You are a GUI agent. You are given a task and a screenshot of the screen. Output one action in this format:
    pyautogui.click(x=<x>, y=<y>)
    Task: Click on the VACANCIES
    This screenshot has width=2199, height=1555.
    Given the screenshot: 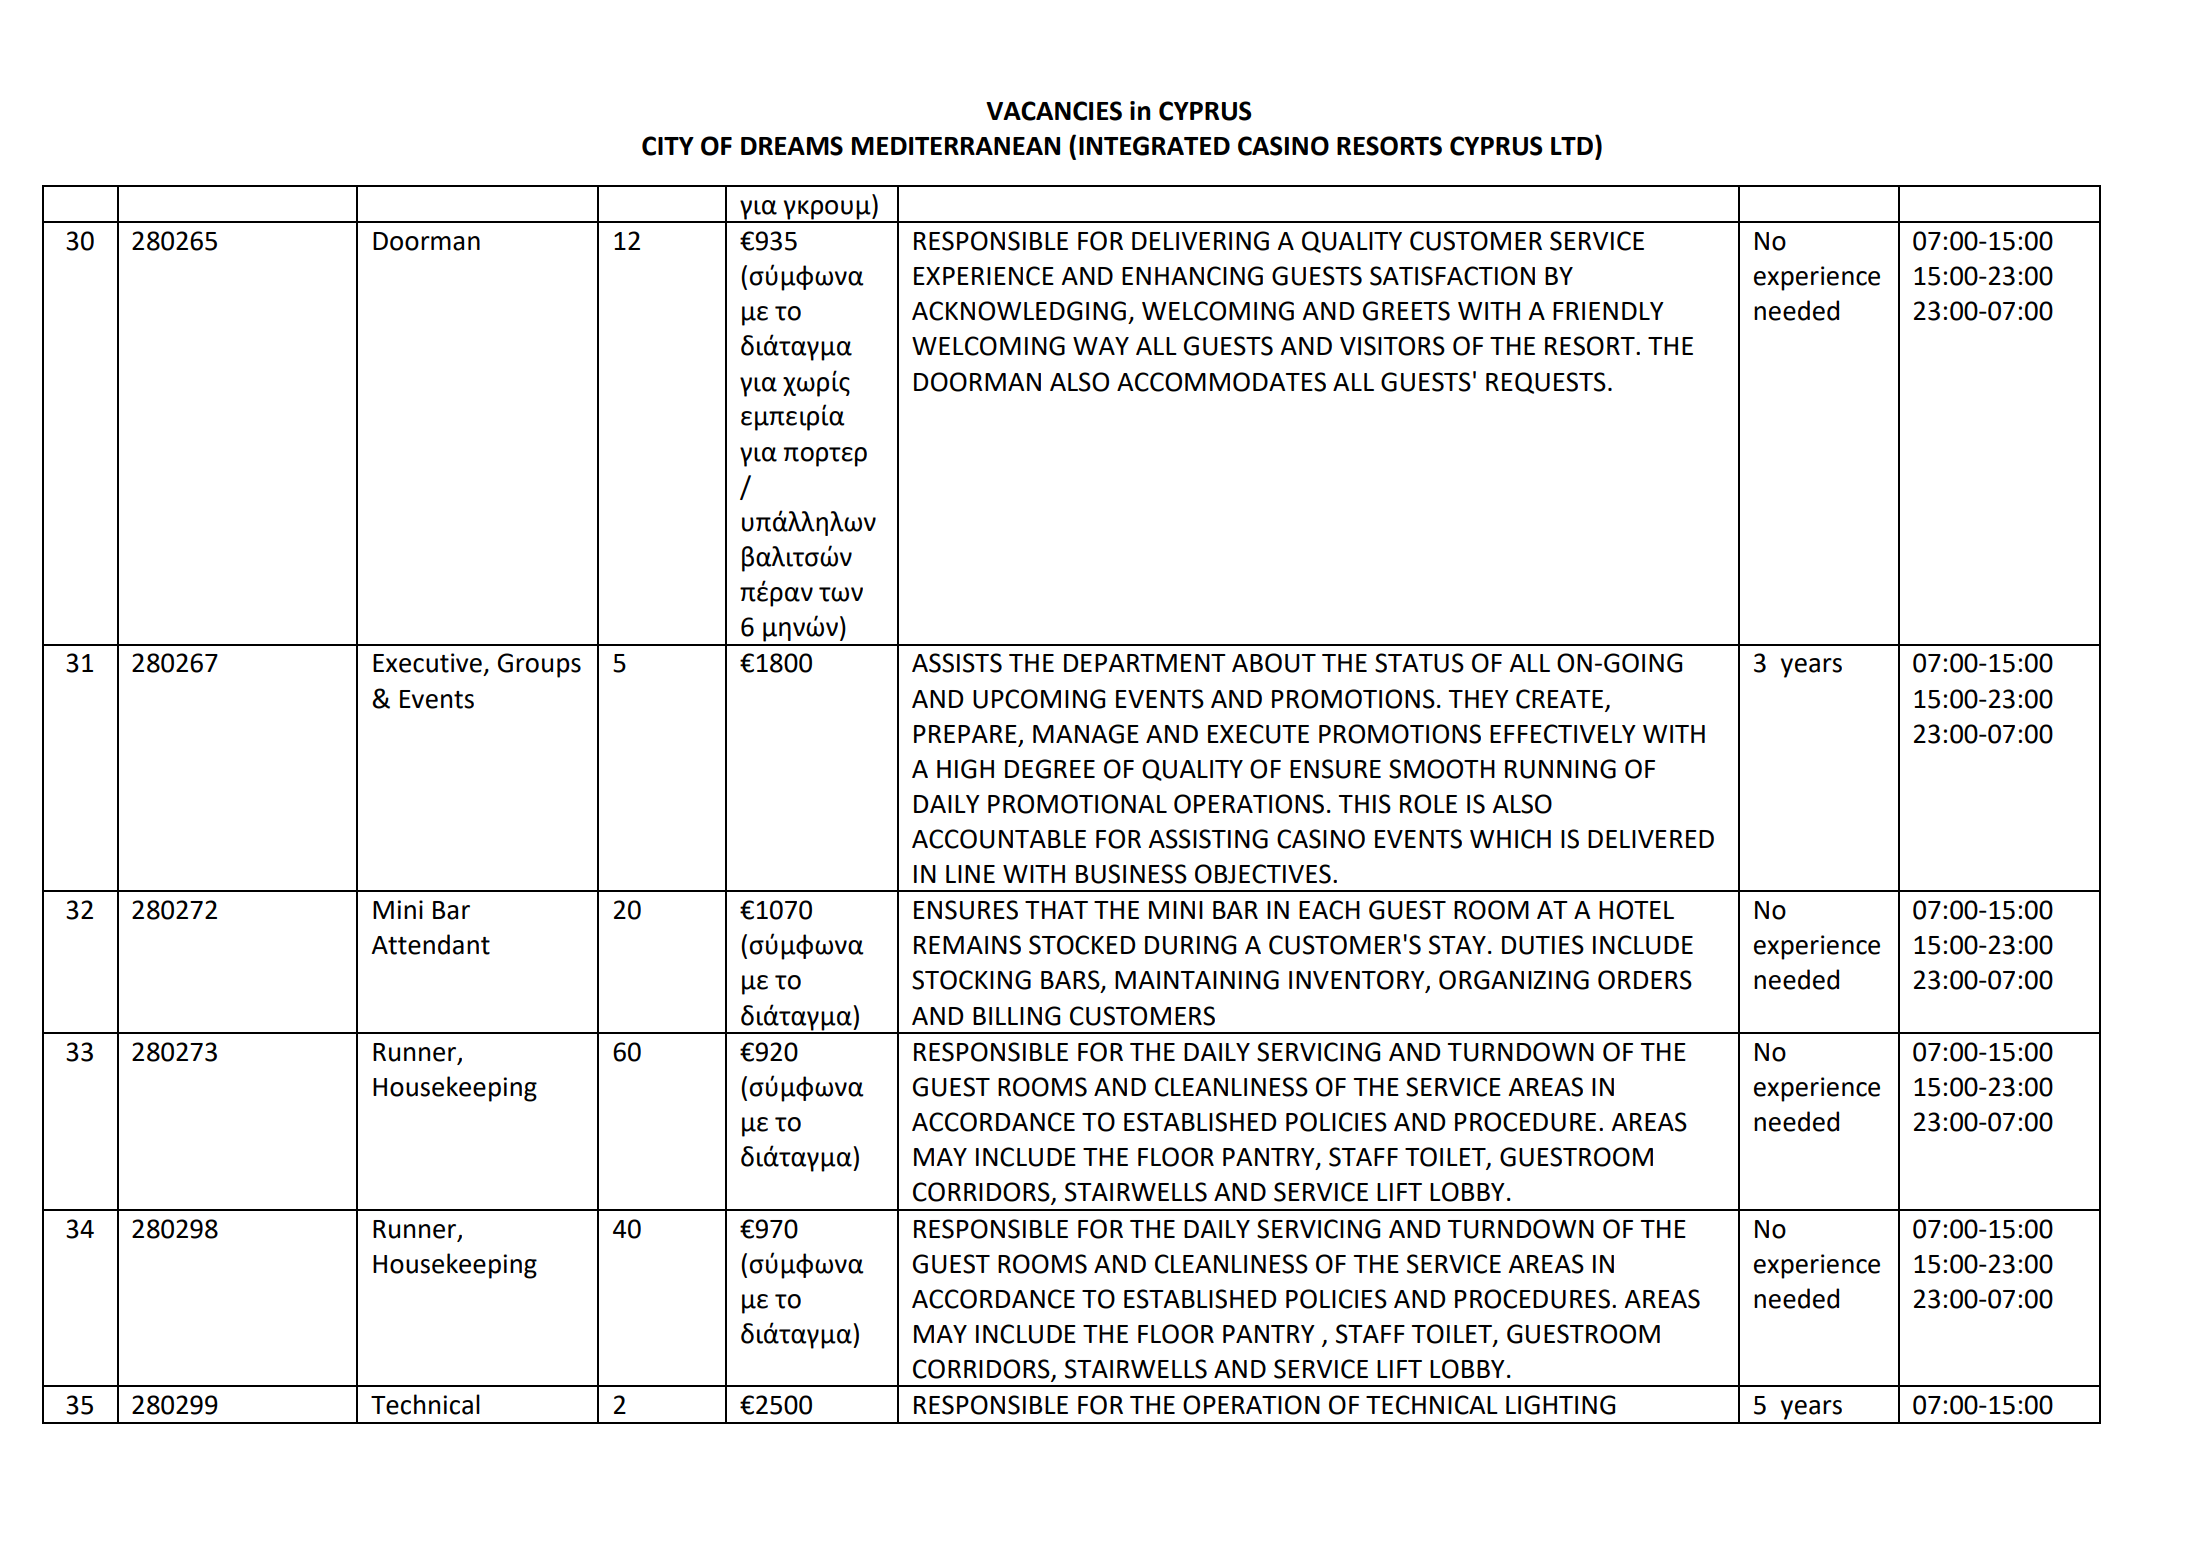 What is the action you would take?
    pyautogui.click(x=1054, y=111)
